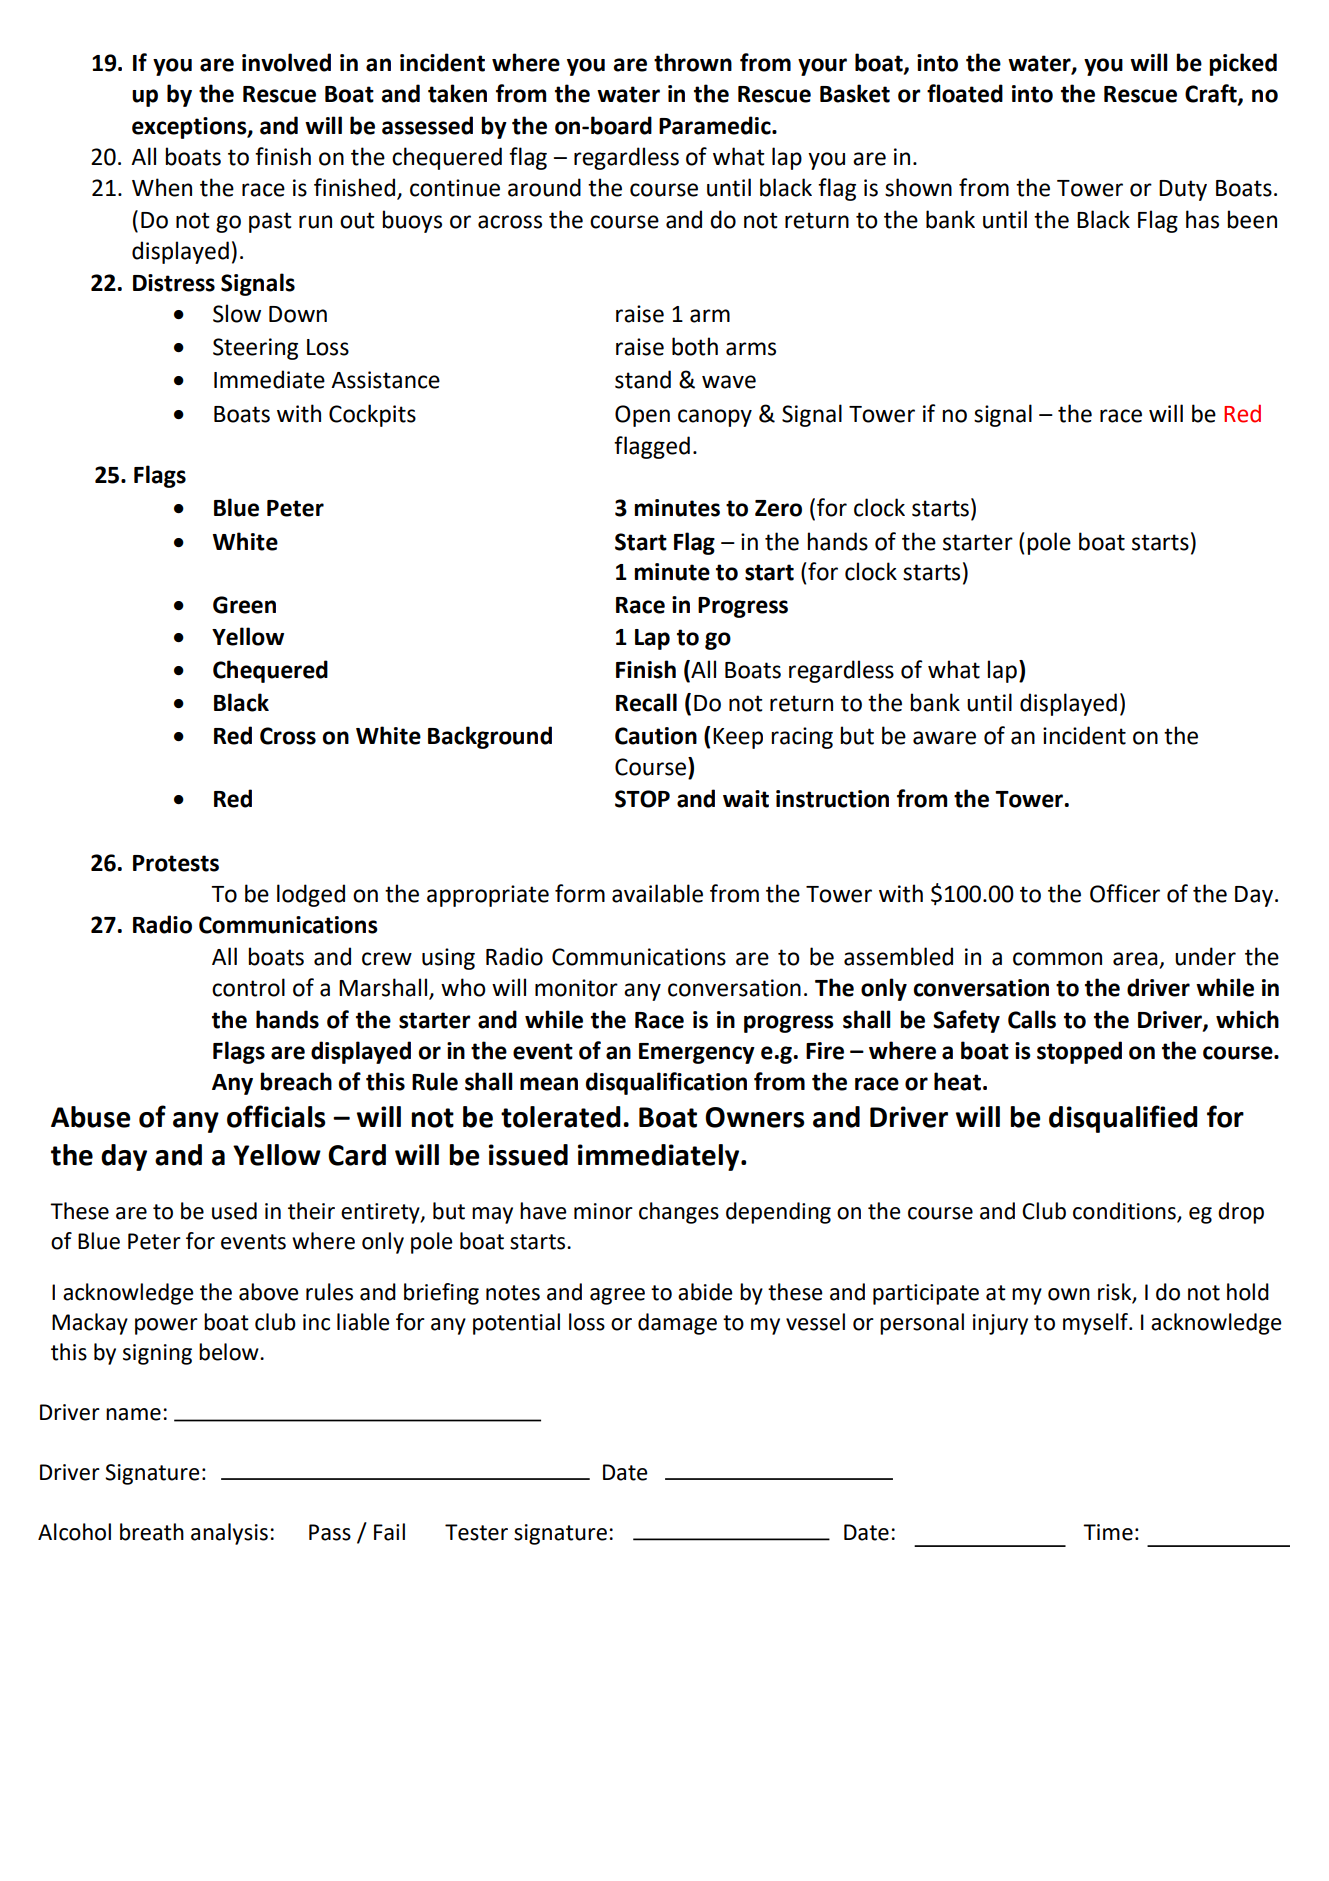 This page has height=1881, width=1329. I want to click on Paramedic, so click(716, 125).
